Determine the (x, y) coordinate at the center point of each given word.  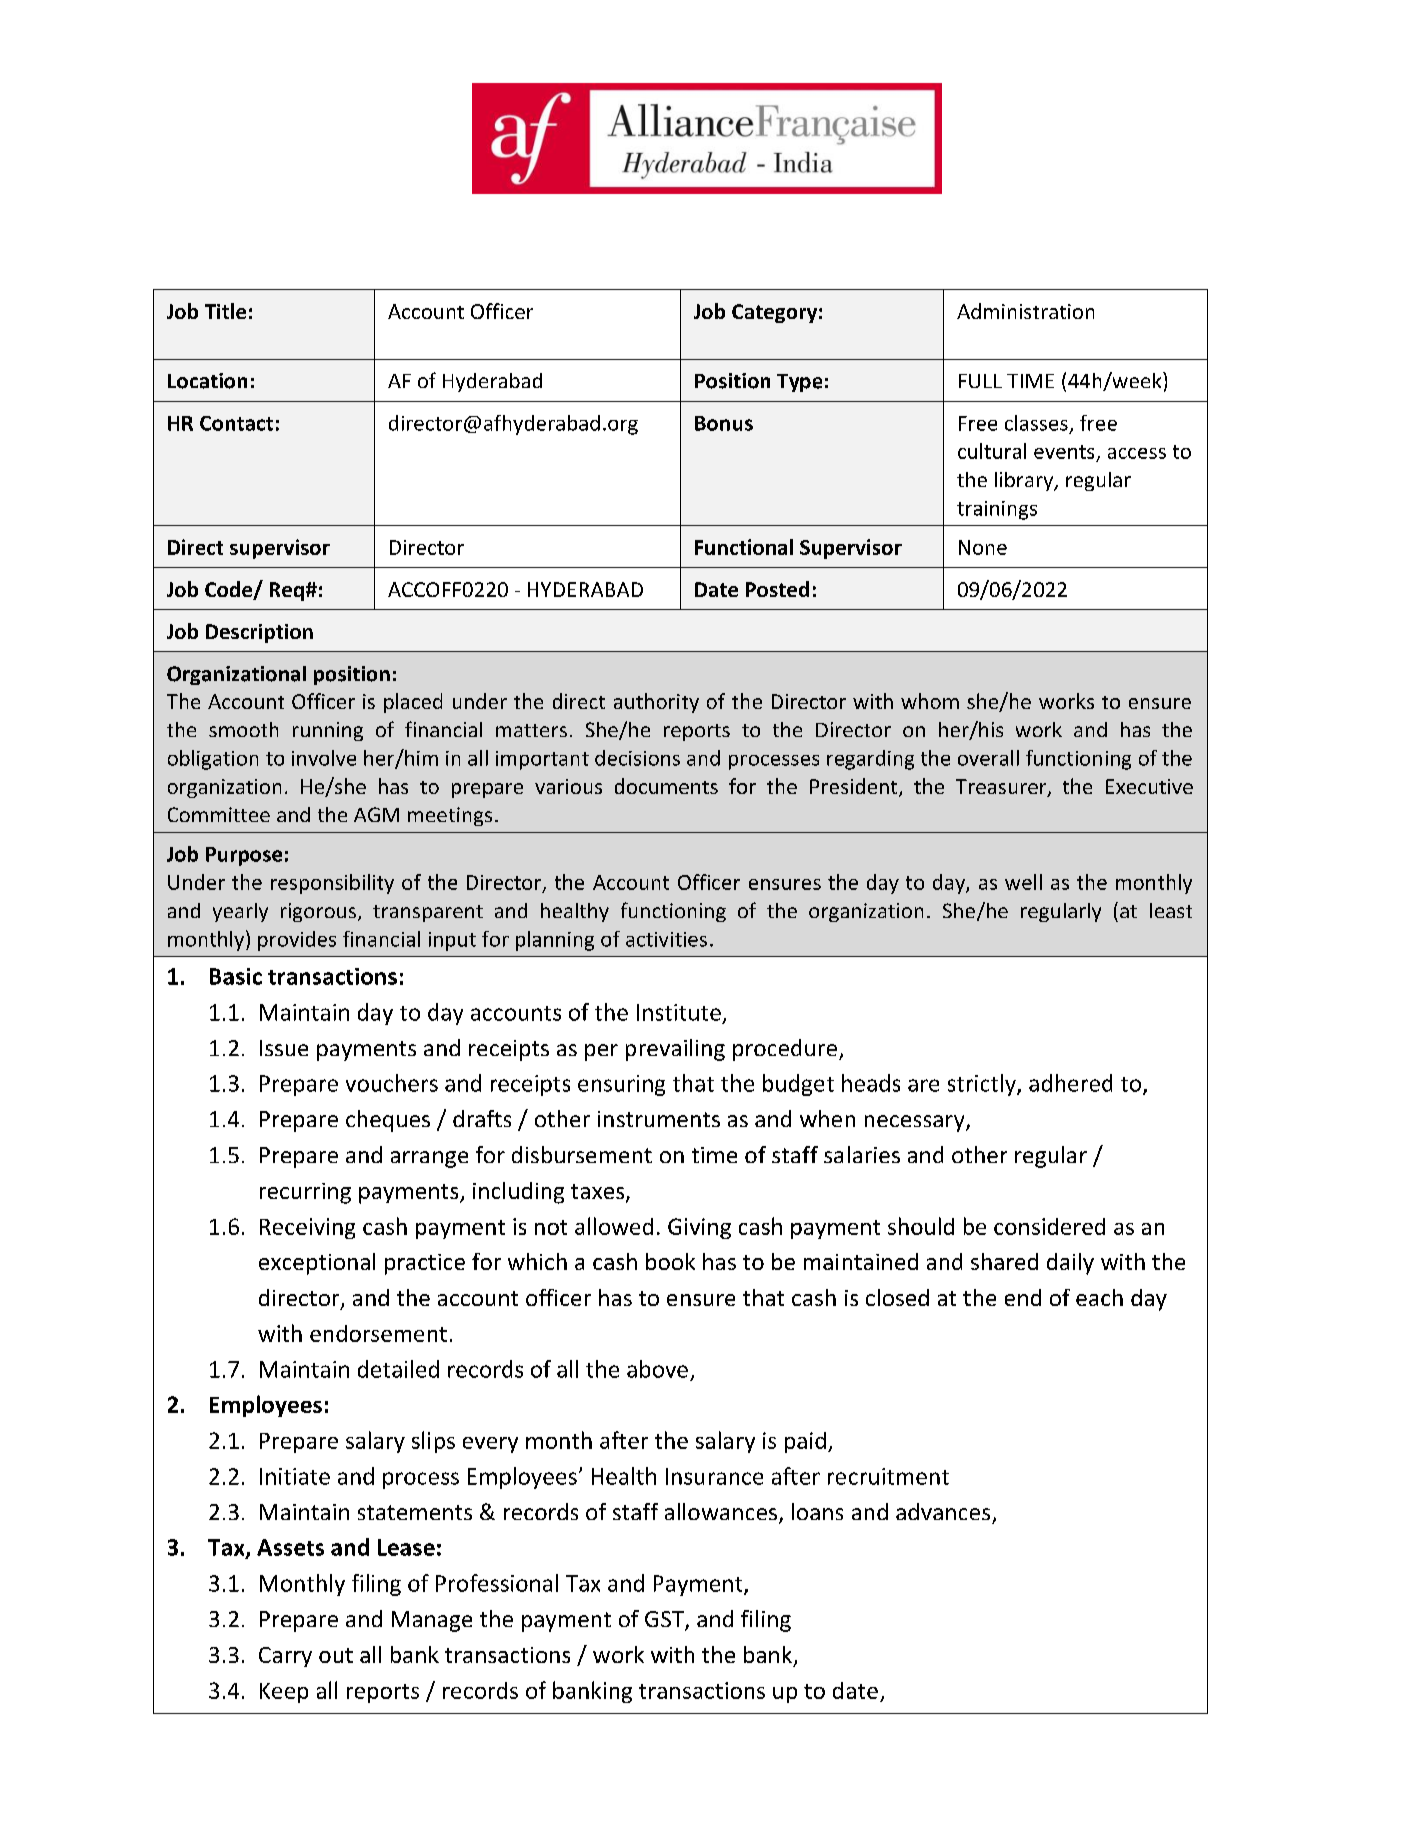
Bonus (724, 423)
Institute (679, 1012)
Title (225, 311)
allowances (721, 1511)
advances (943, 1511)
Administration (1025, 311)
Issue (284, 1048)
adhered (1070, 1083)
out (336, 1655)
